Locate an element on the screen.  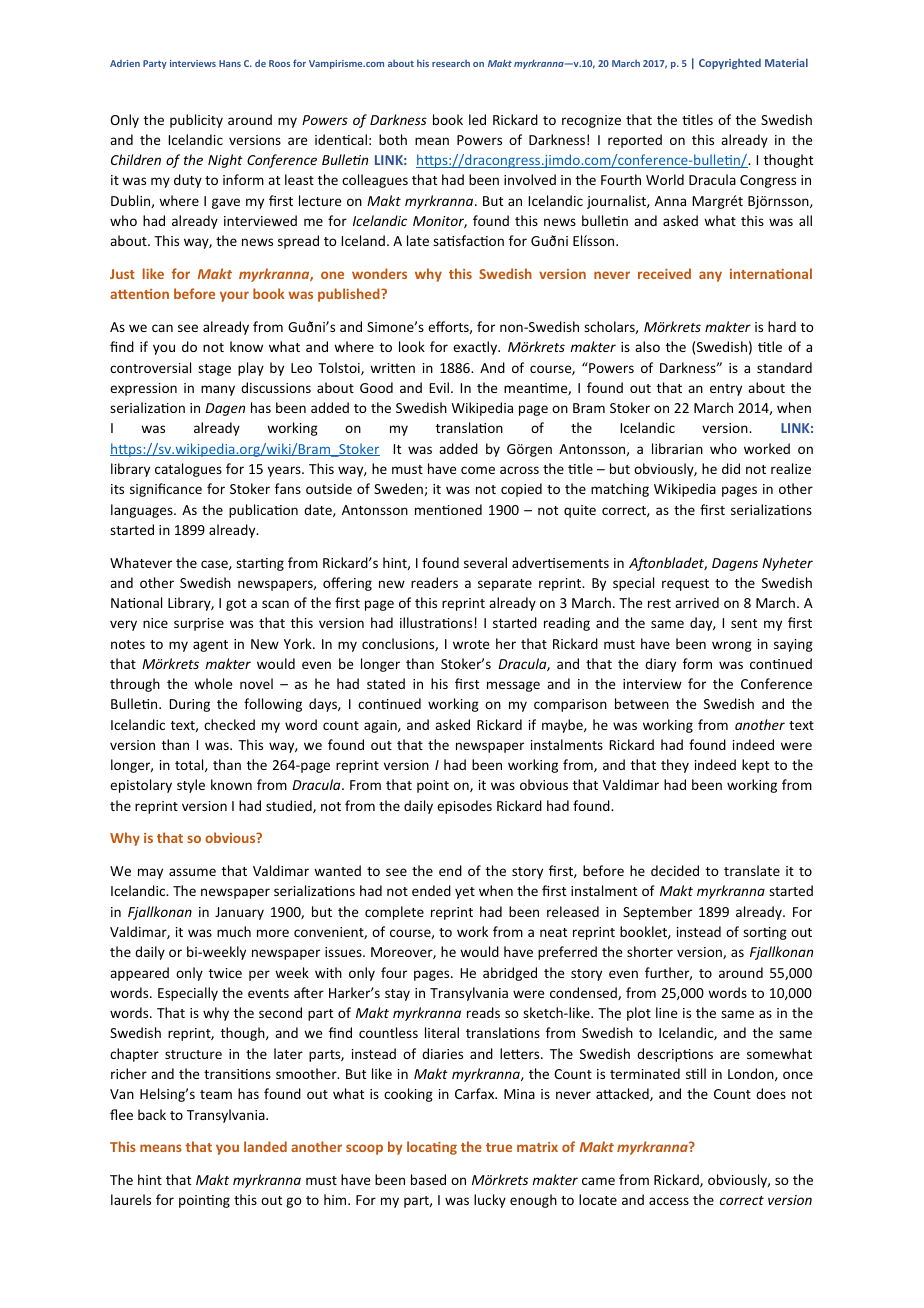
Copyrighted is located at coordinates (730, 63).
